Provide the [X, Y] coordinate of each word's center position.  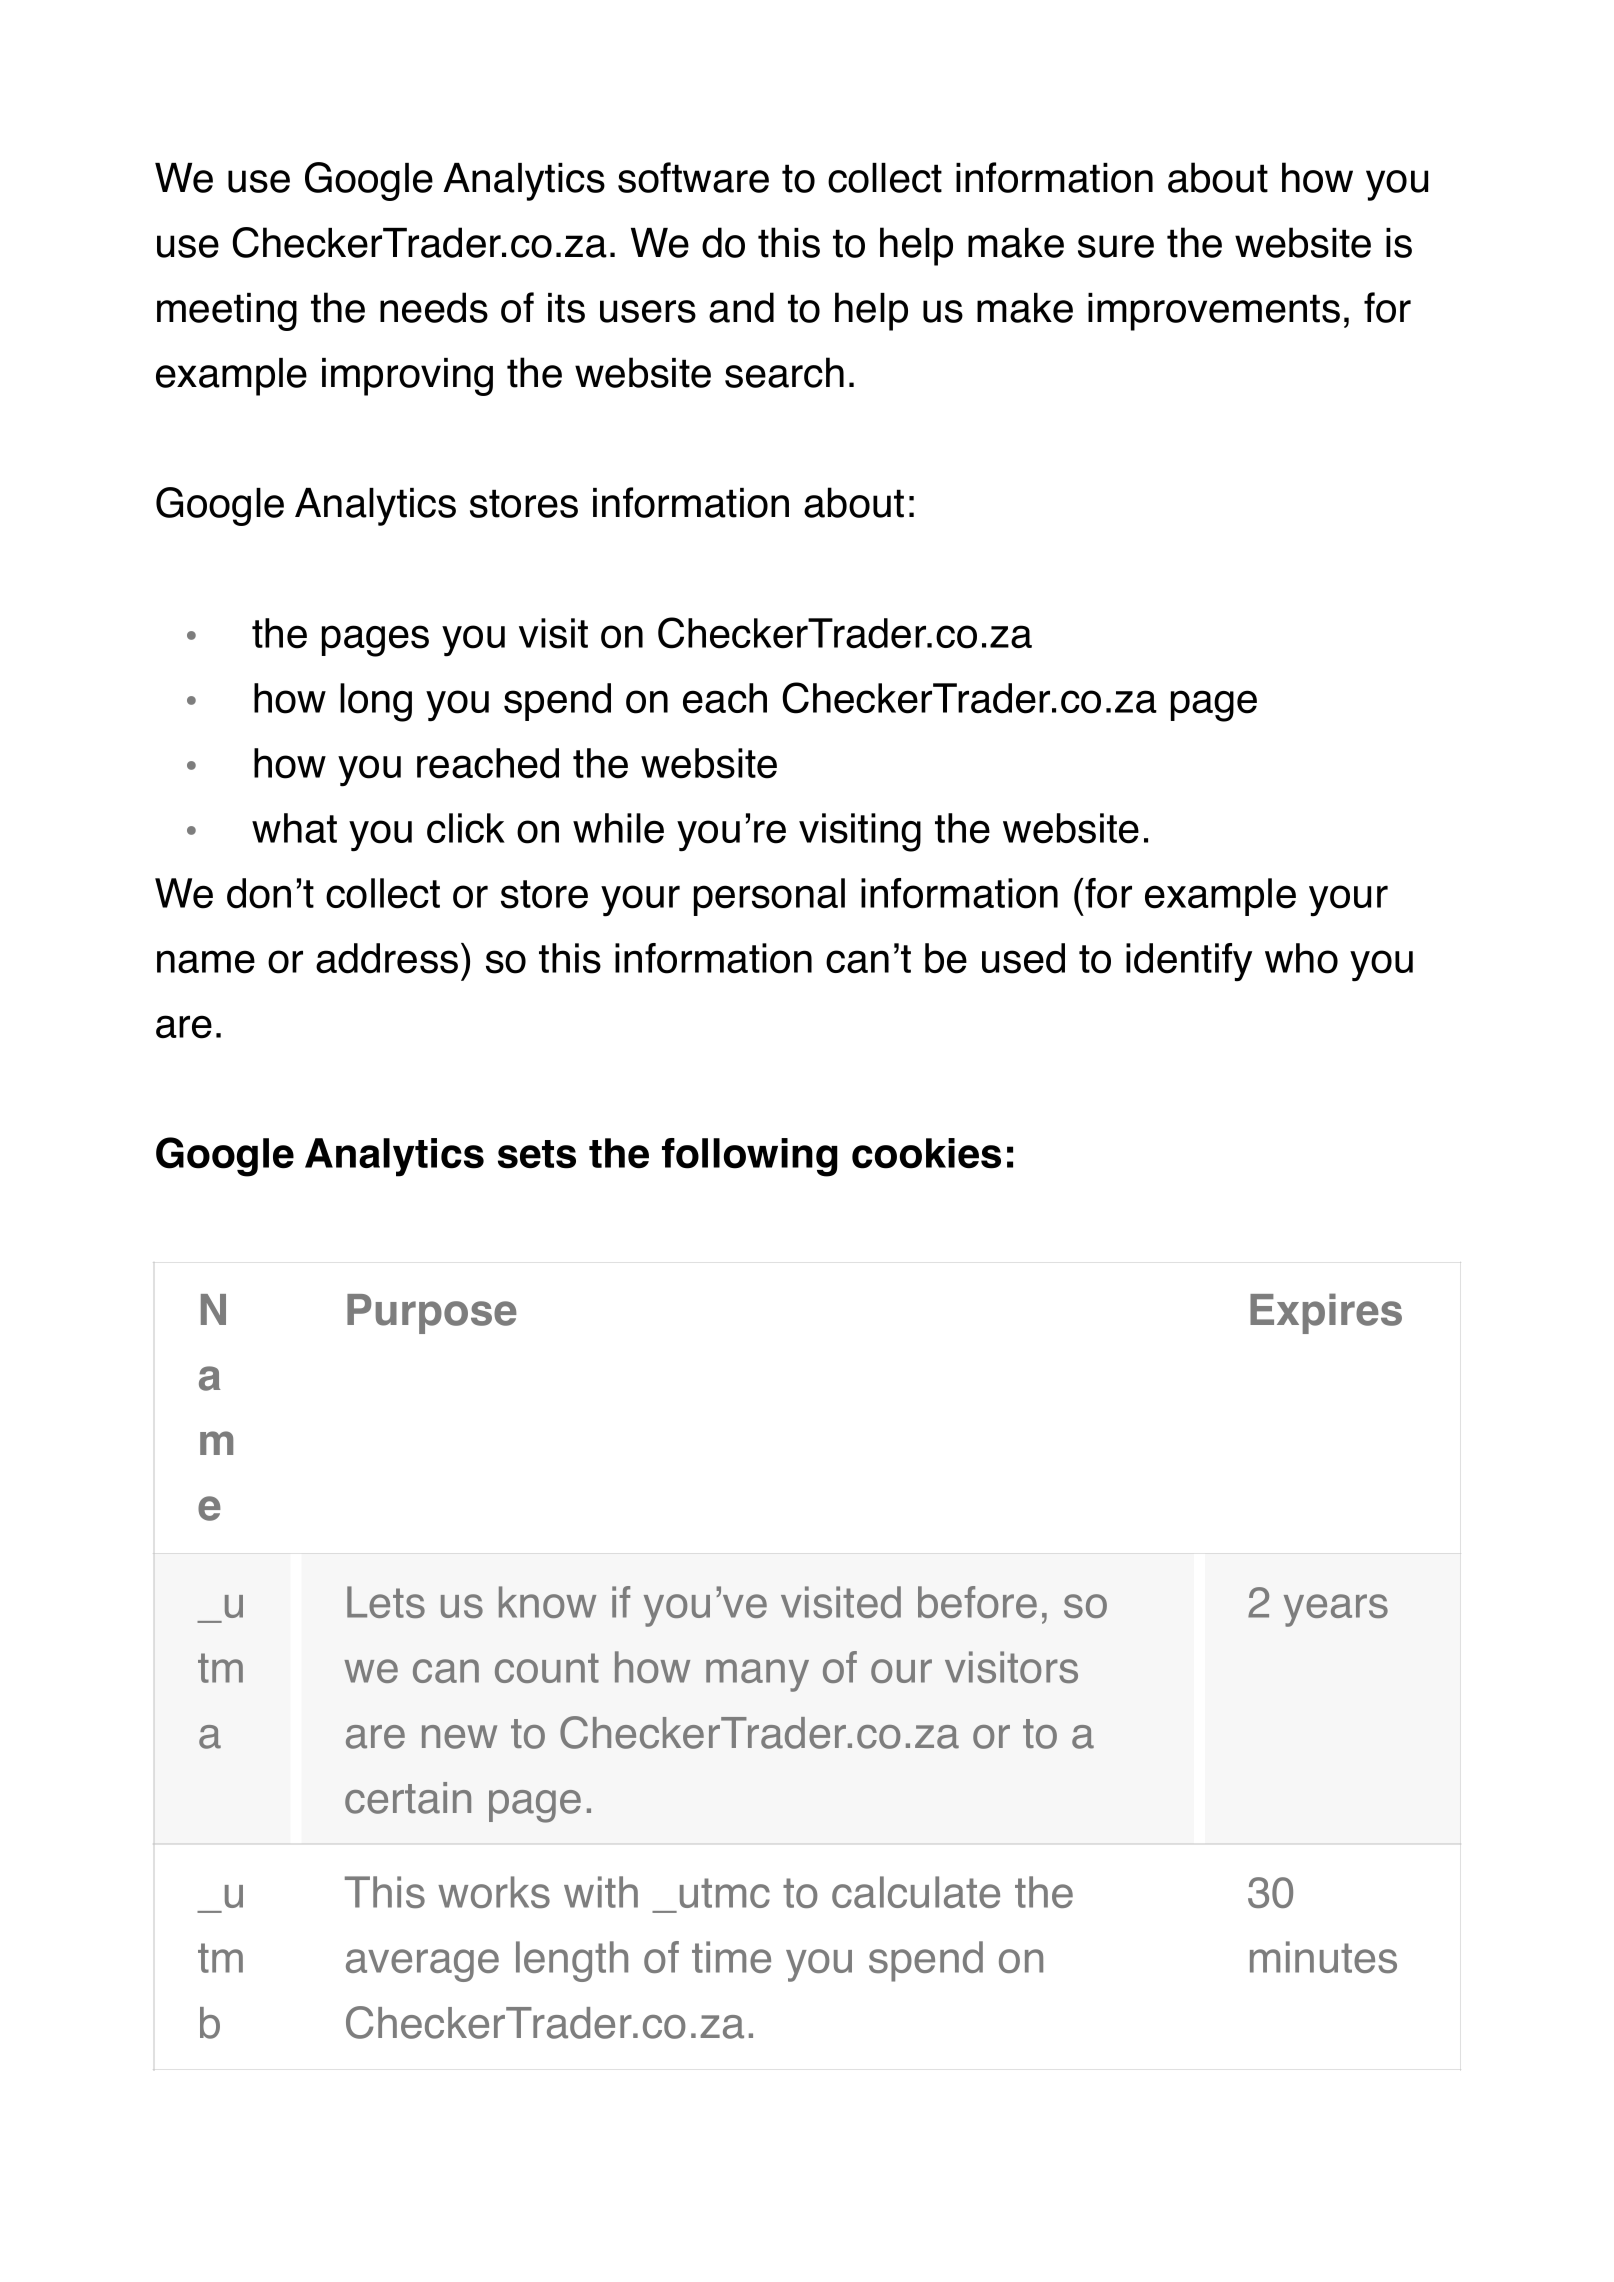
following [750, 1157]
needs [434, 307]
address [387, 958]
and [741, 307]
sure [1116, 246]
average [422, 1965]
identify [1189, 962]
